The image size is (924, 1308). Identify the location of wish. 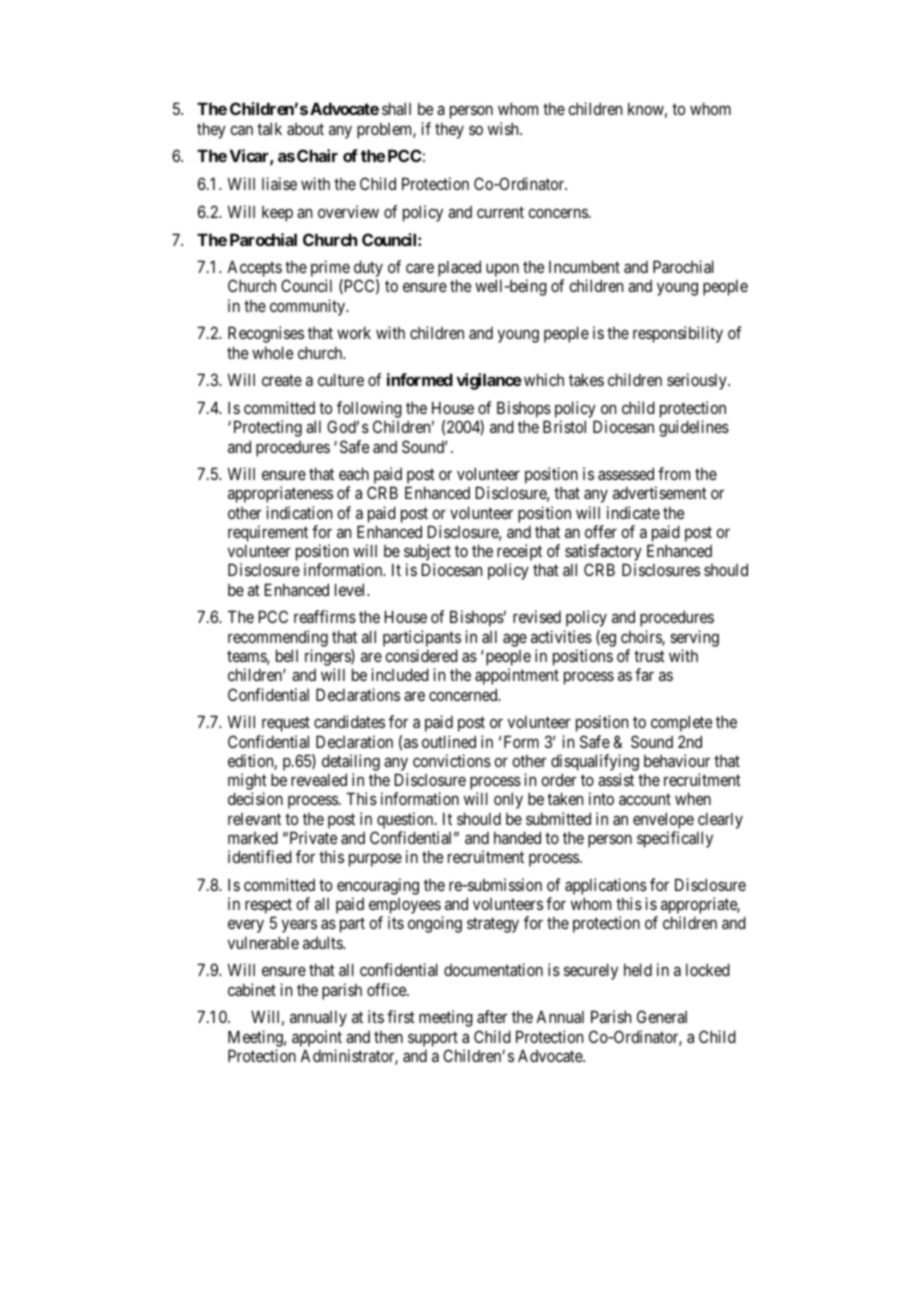
(504, 128).
